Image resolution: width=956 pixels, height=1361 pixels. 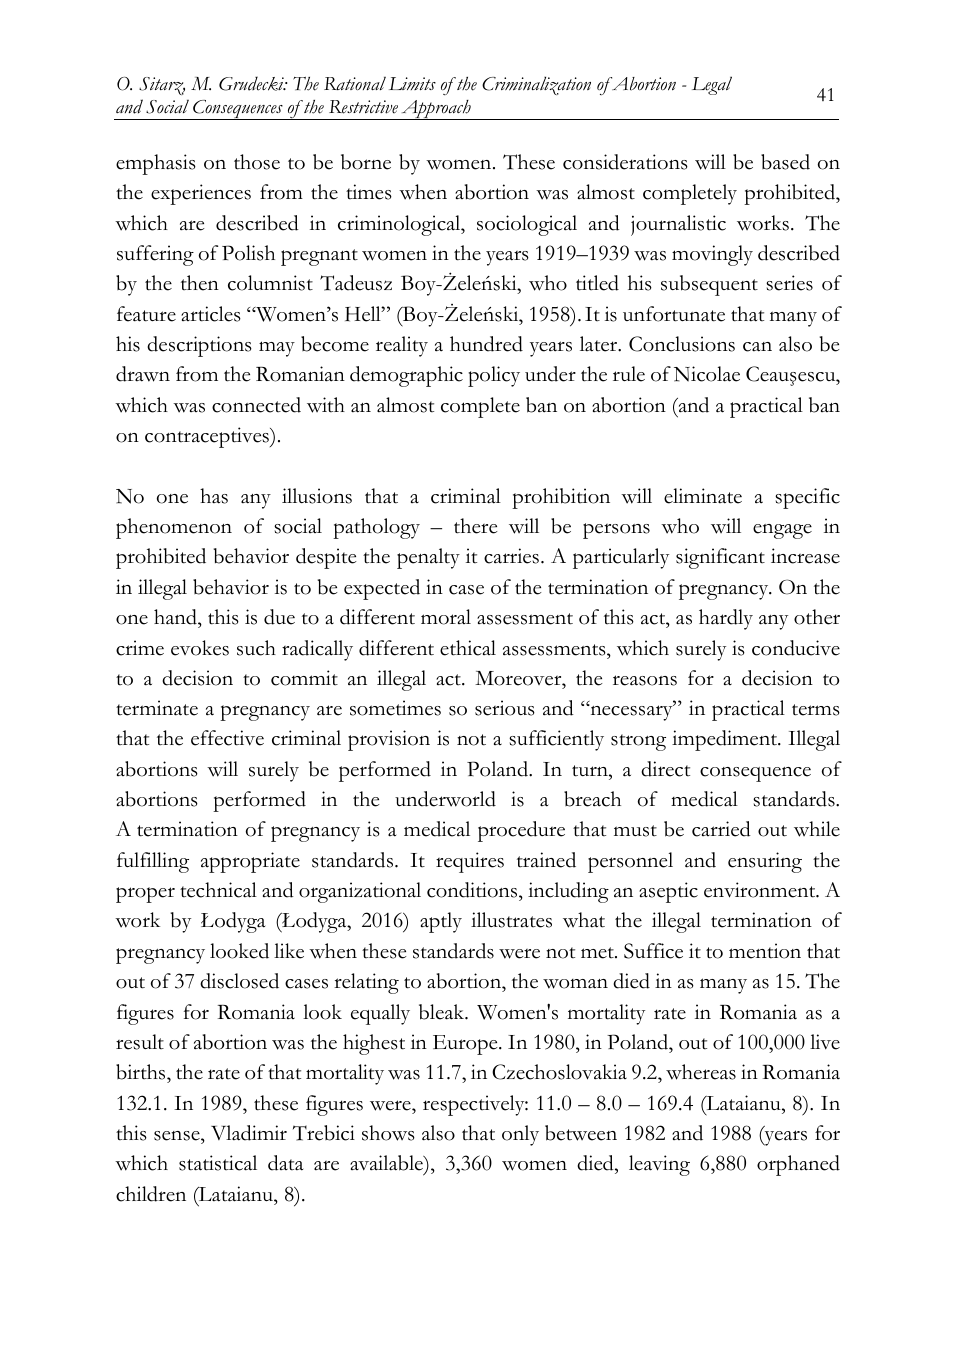 I want to click on those, so click(x=257, y=162).
